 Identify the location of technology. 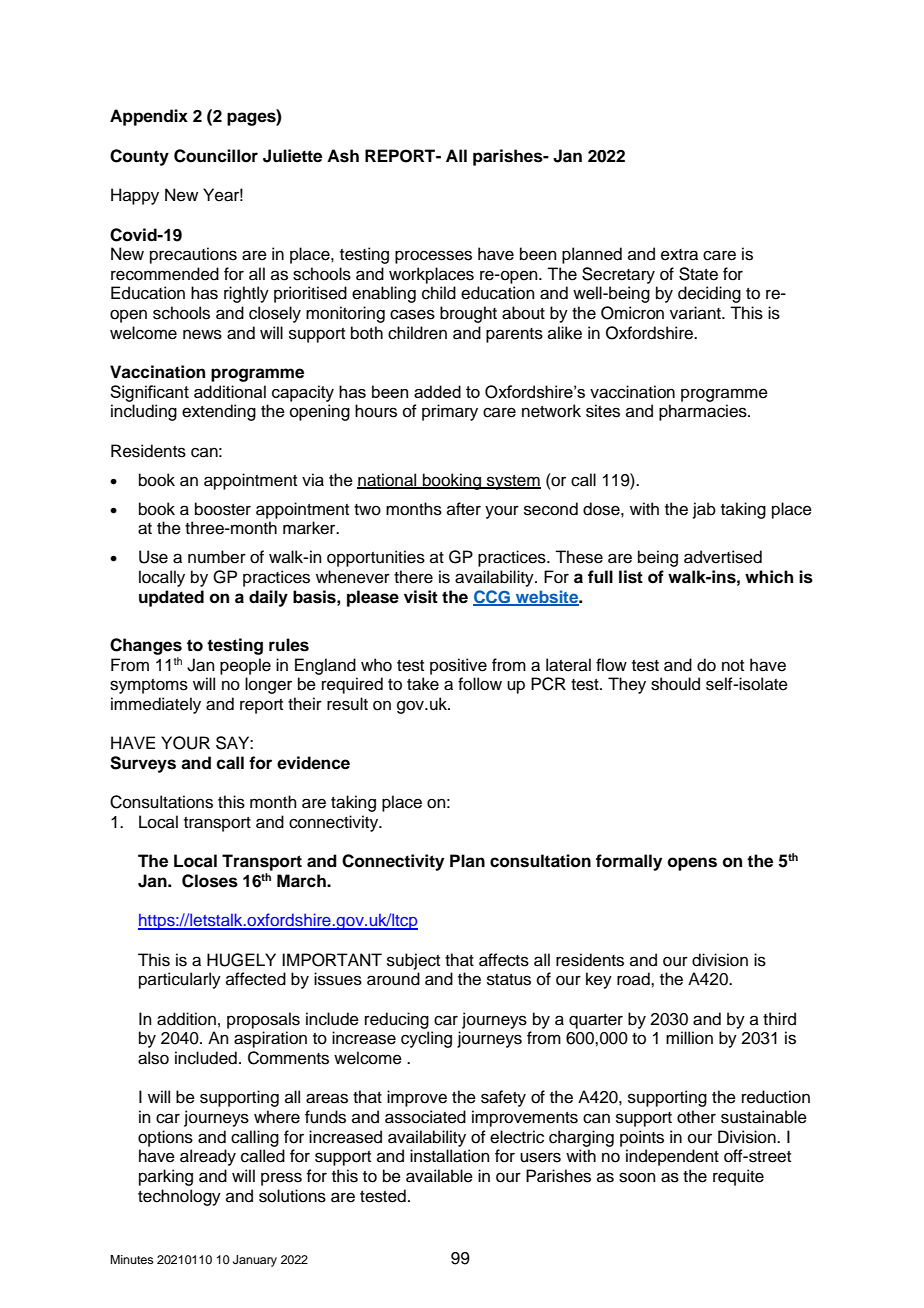
(179, 1197).
